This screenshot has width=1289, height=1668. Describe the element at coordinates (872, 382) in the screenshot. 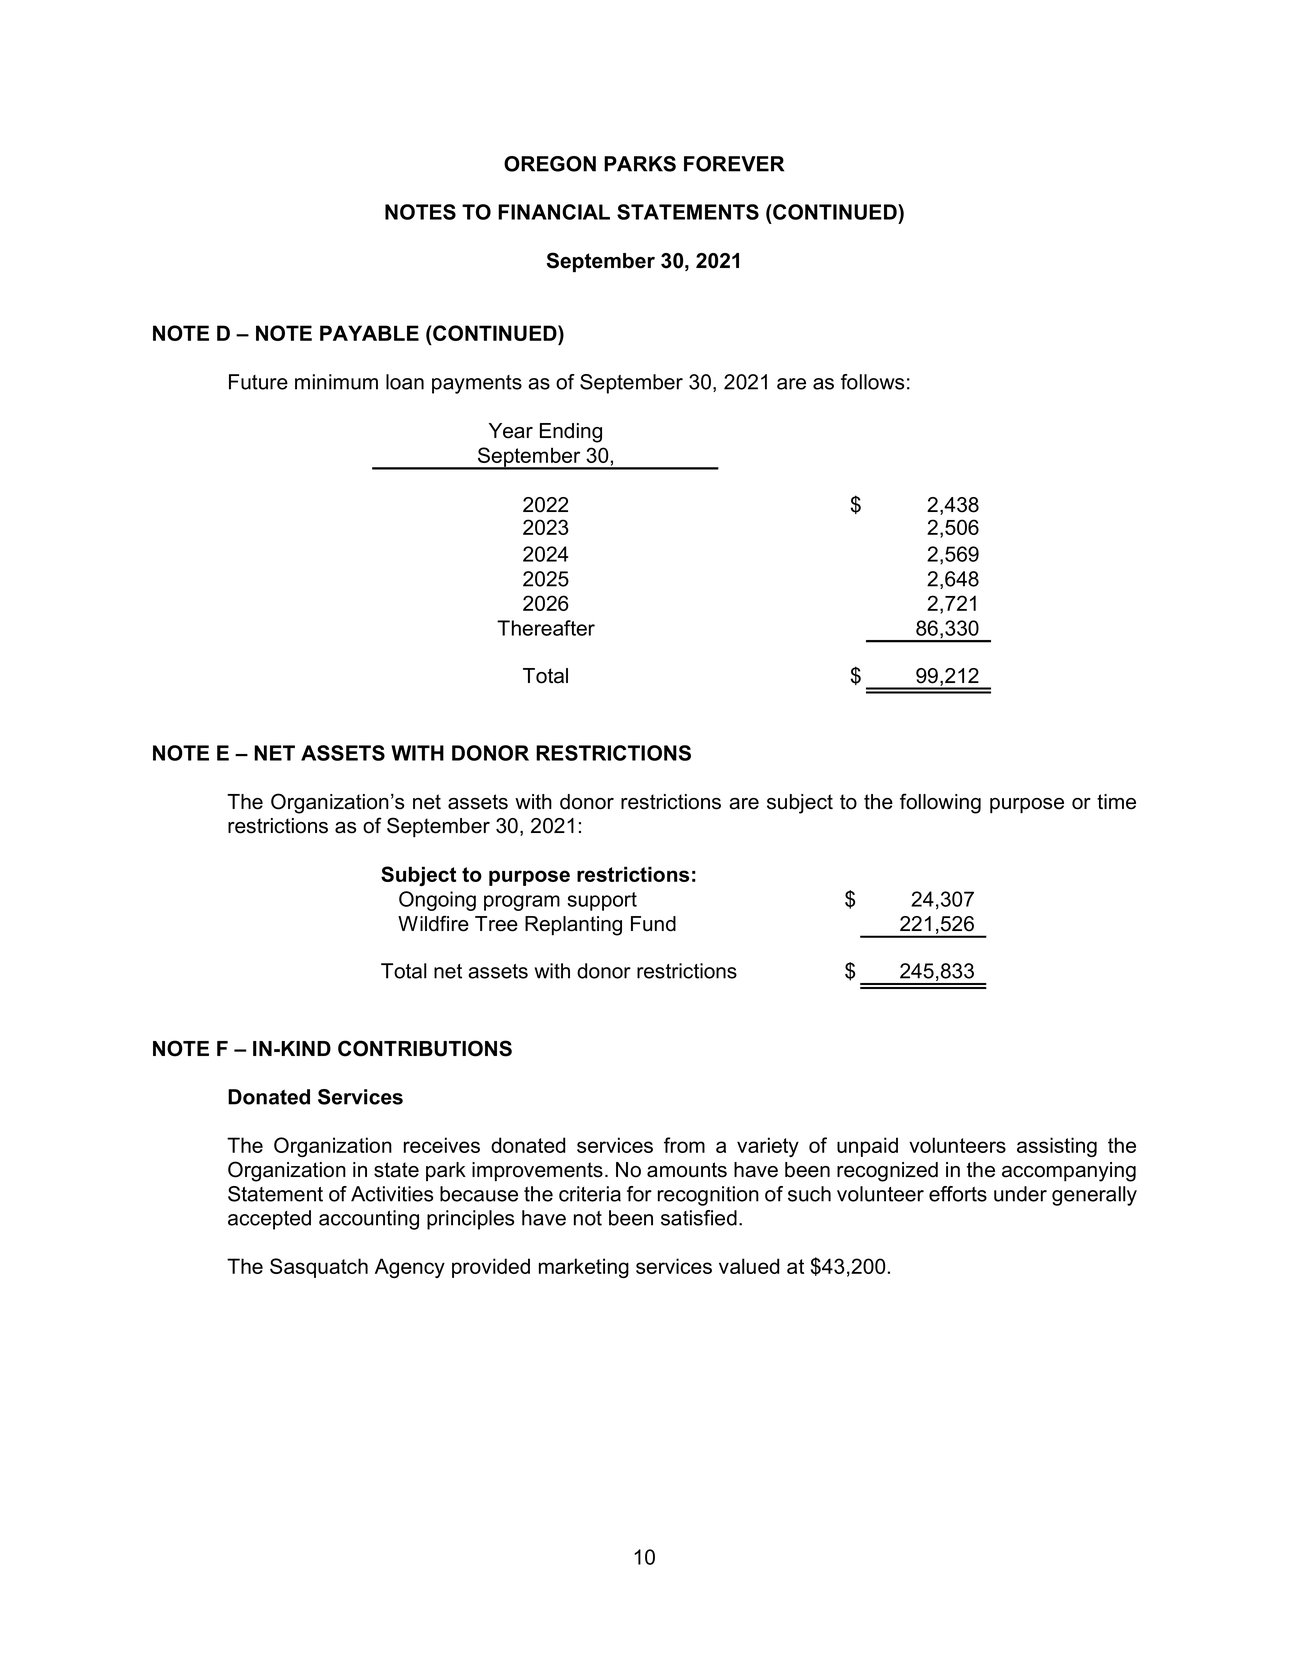

I see `follows` at that location.
